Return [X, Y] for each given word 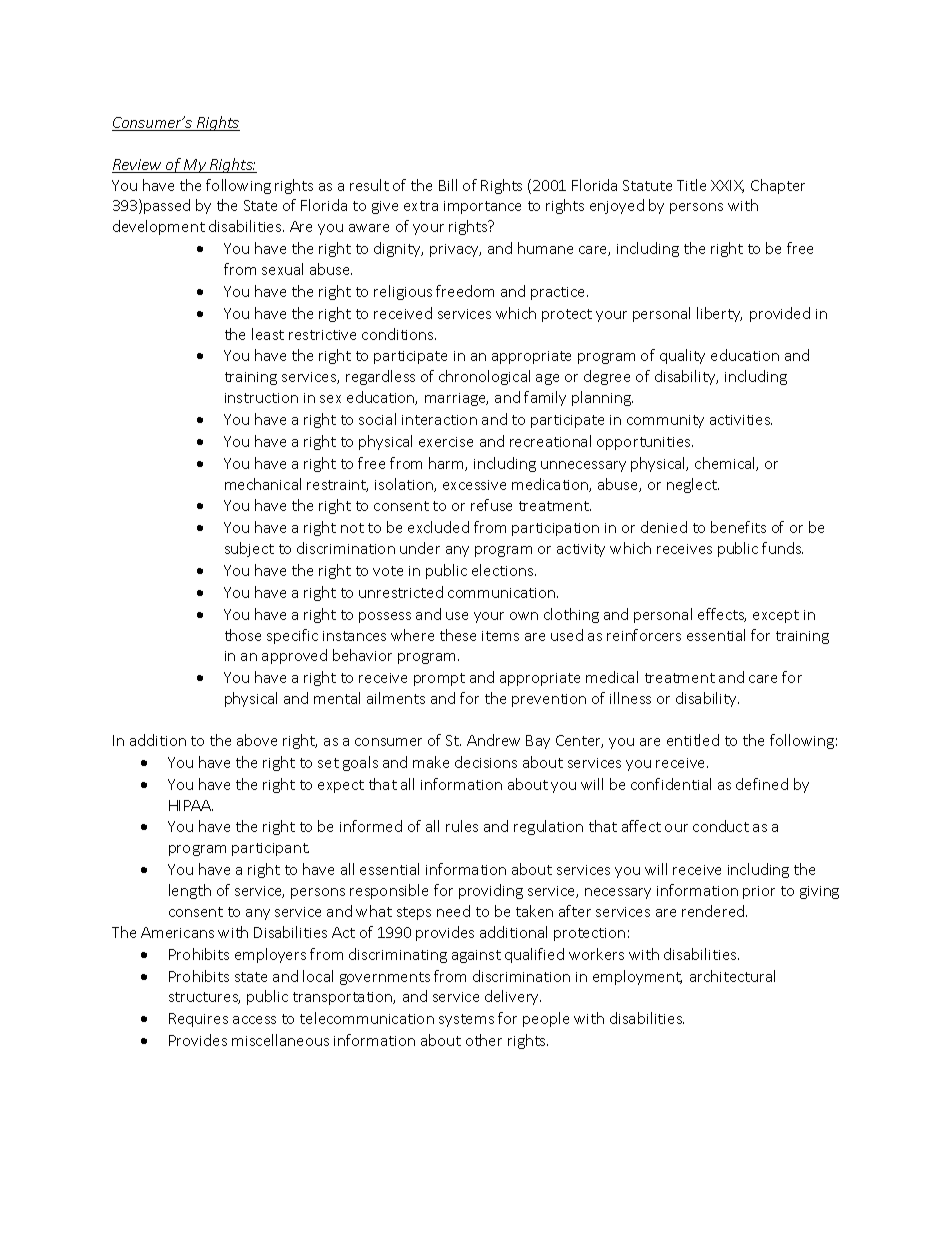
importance [482, 207]
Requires [198, 1020]
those [243, 635]
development [159, 227]
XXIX [727, 186]
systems [466, 1020]
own [524, 616]
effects [722, 615]
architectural [732, 976]
